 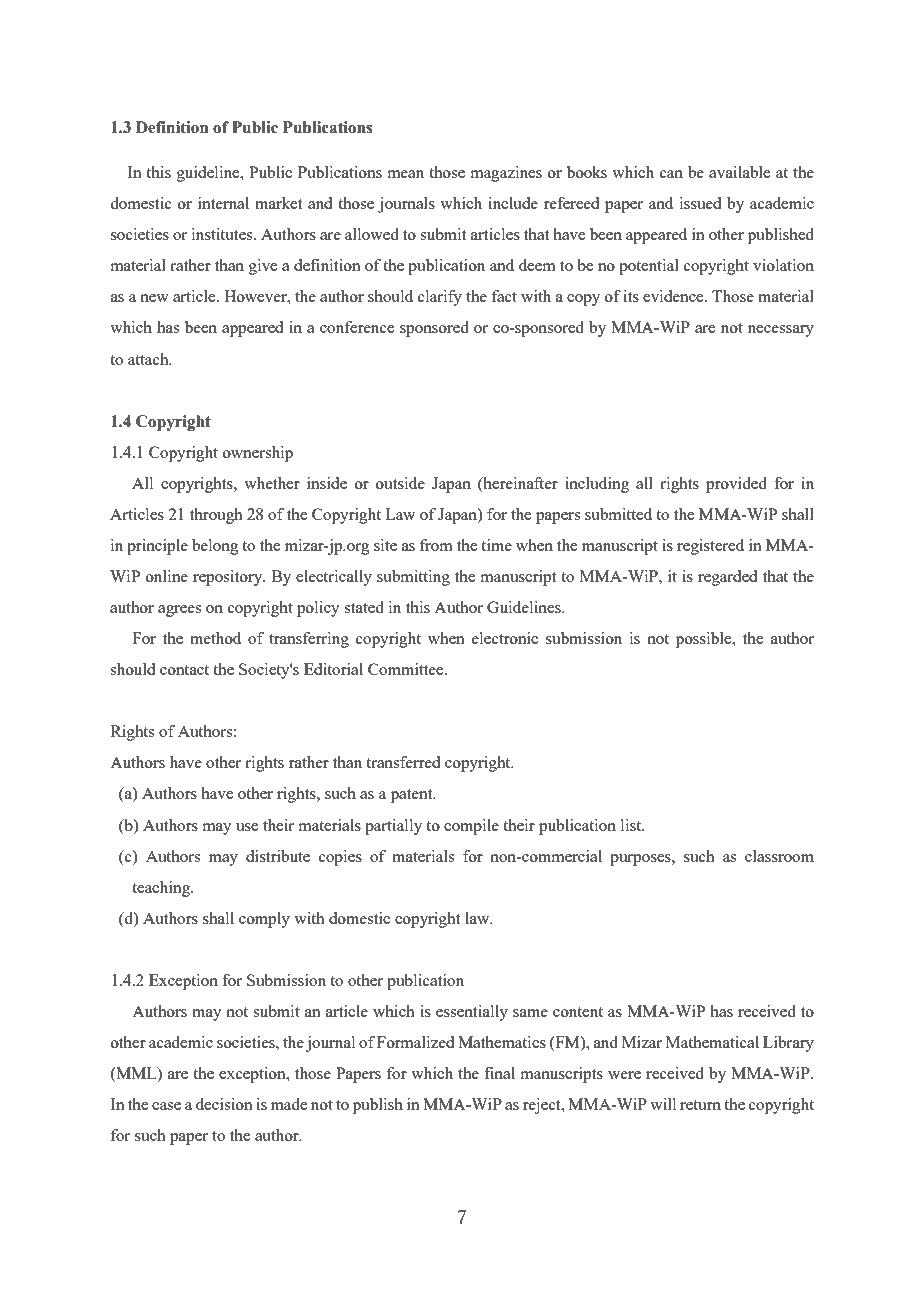 What do you see at coordinates (632, 825) in the screenshot?
I see `list` at bounding box center [632, 825].
